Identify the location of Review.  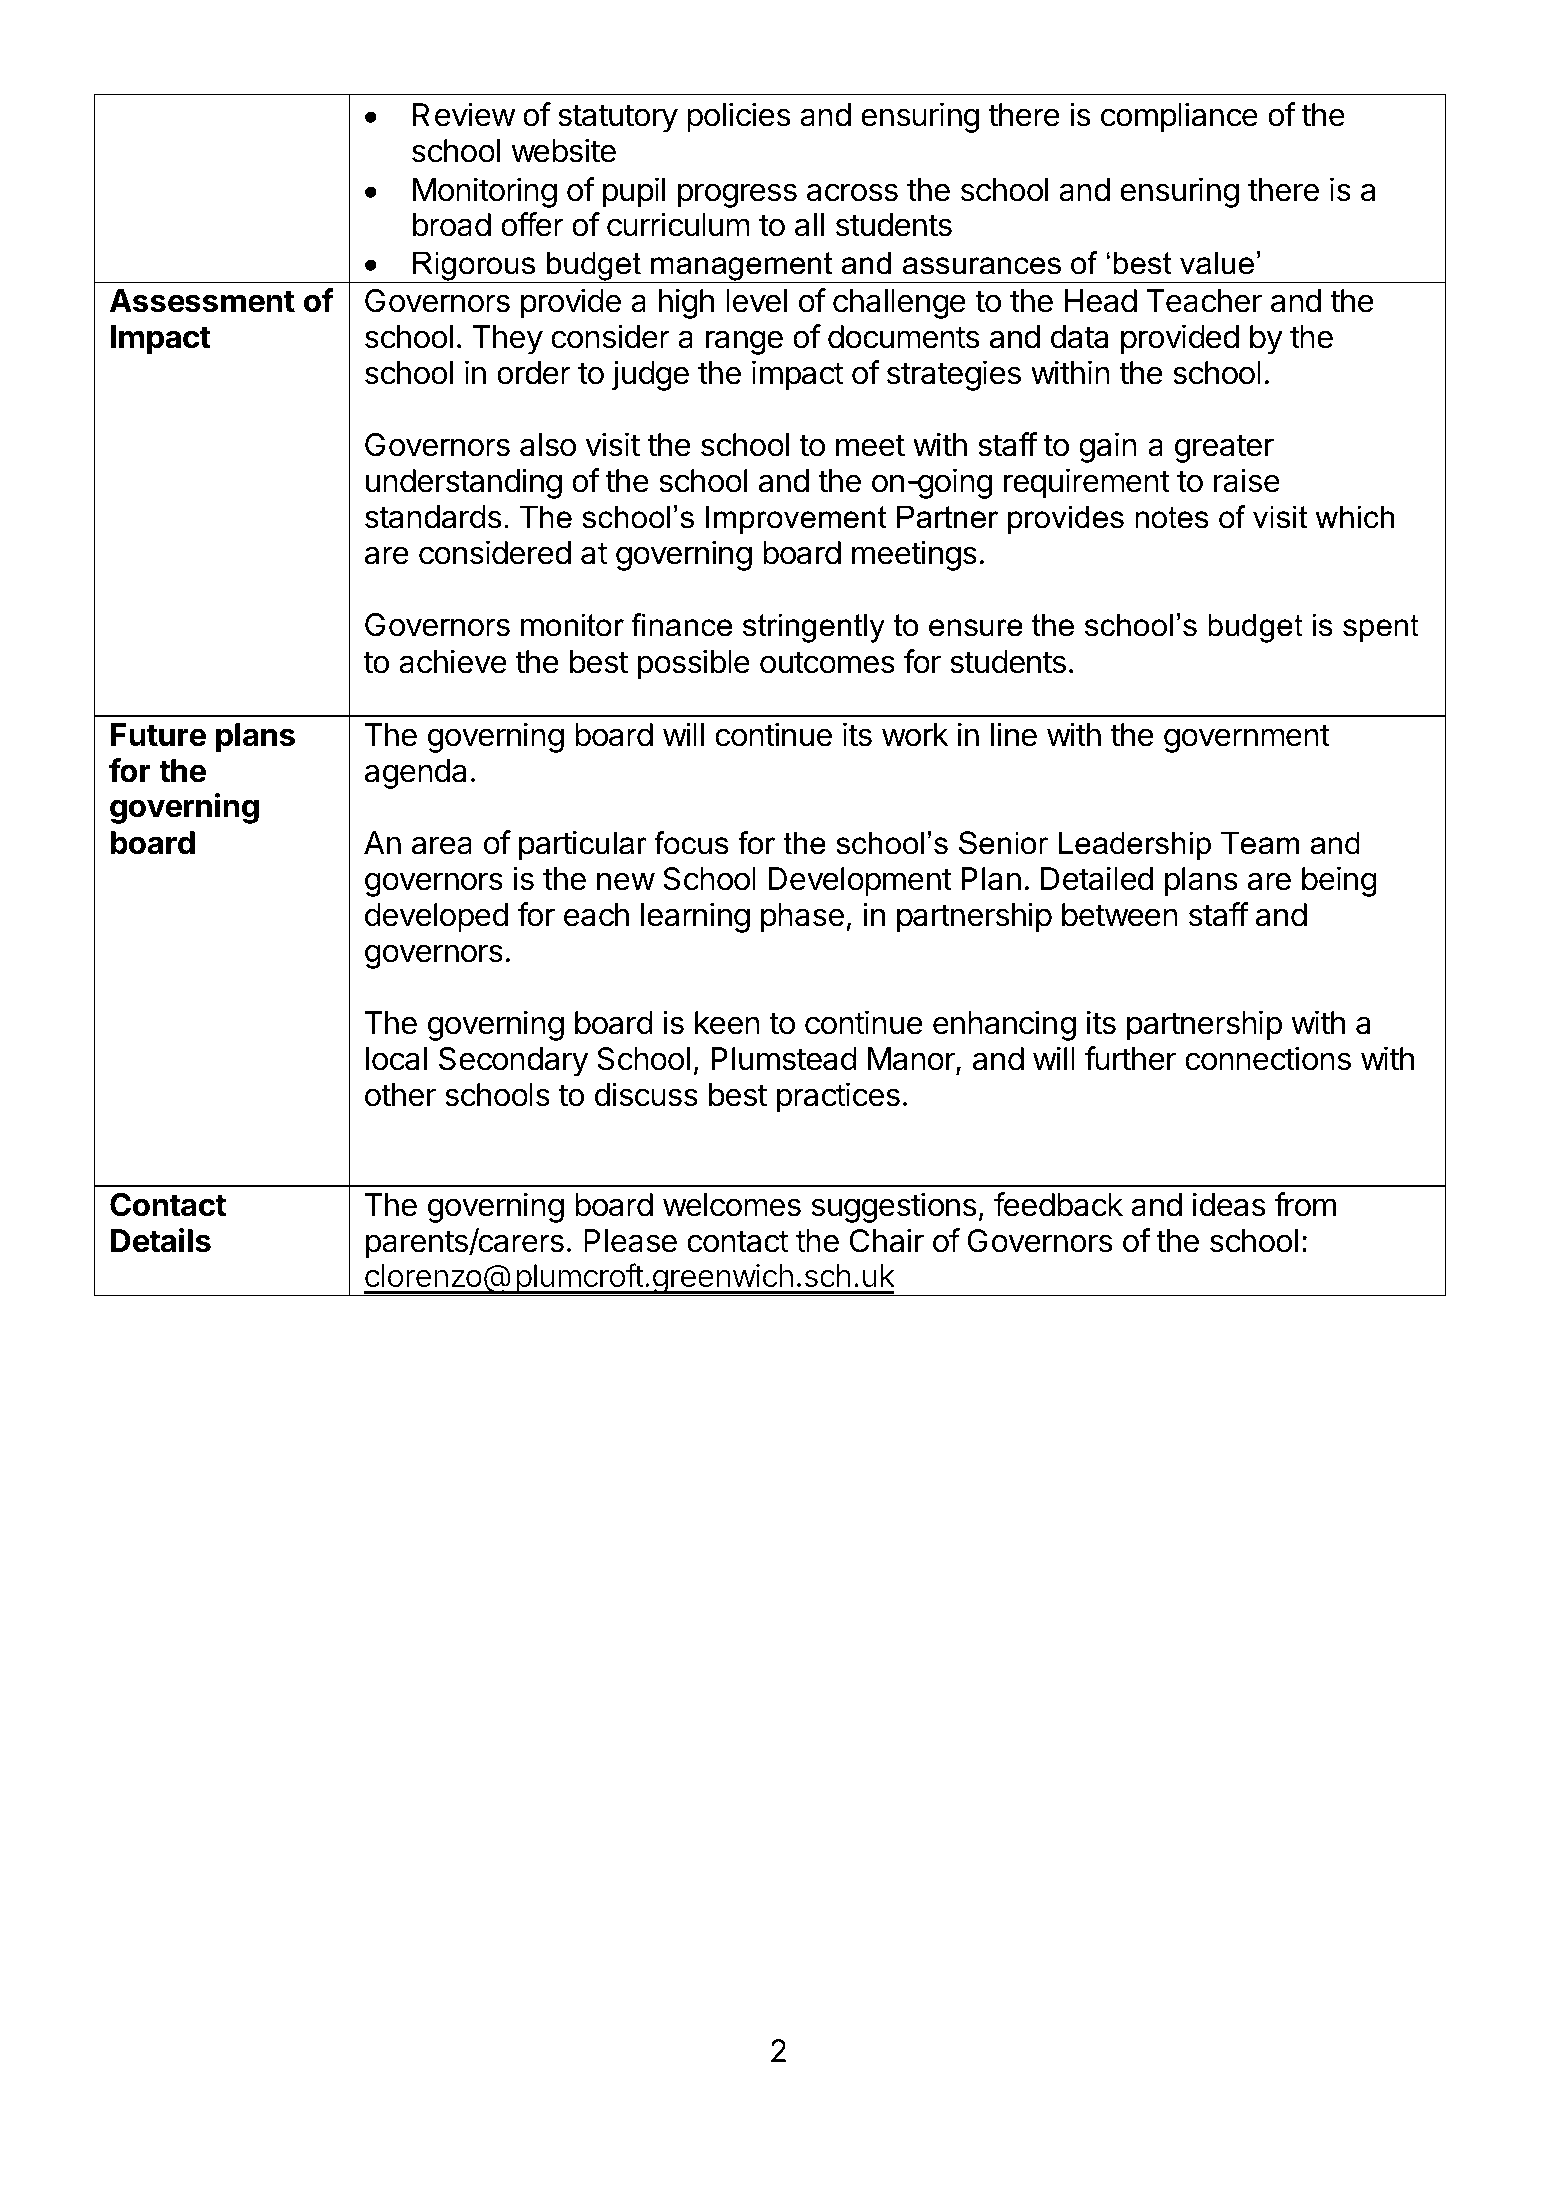
(464, 114).
